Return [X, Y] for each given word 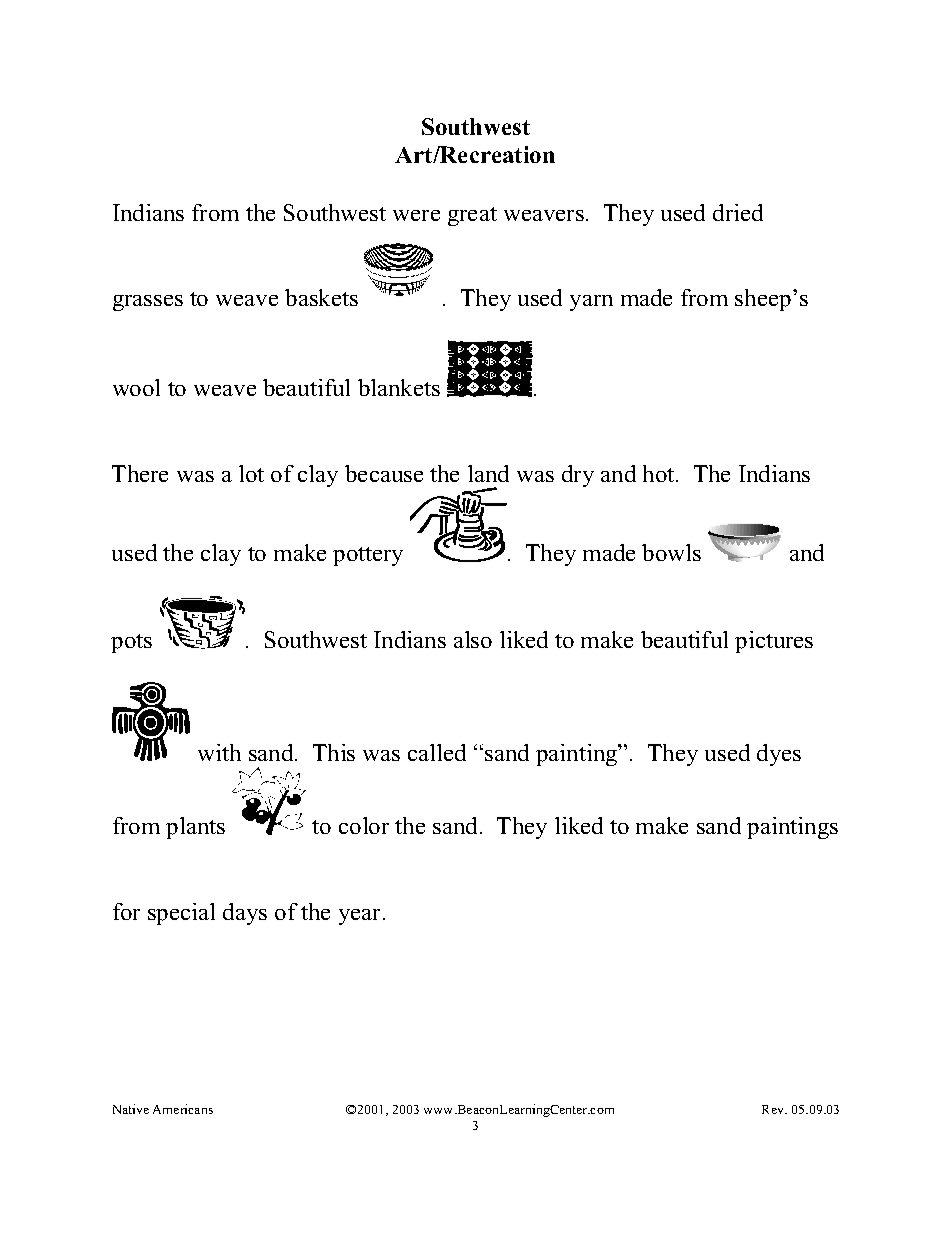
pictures [774, 642]
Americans [183, 1109]
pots [131, 643]
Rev [774, 1109]
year [361, 917]
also [473, 639]
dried [738, 212]
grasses [148, 303]
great [472, 216]
